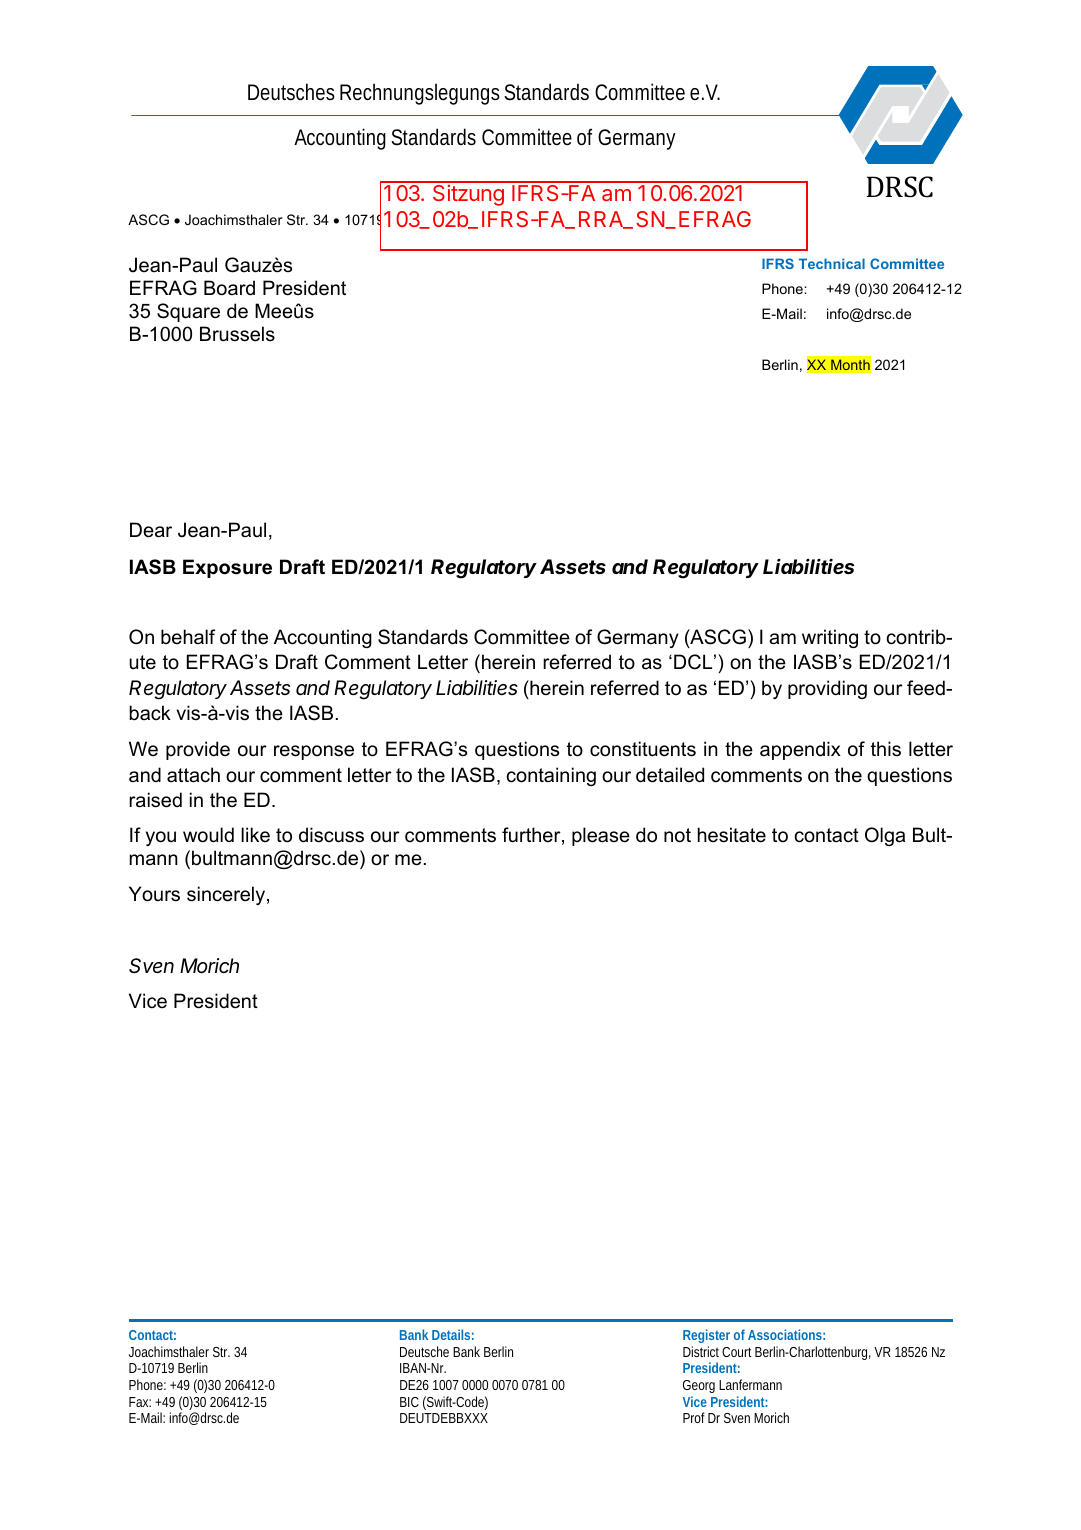 Image resolution: width=1081 pixels, height=1530 pixels. Describe the element at coordinates (154, 894) in the image. I see `Yours` at that location.
